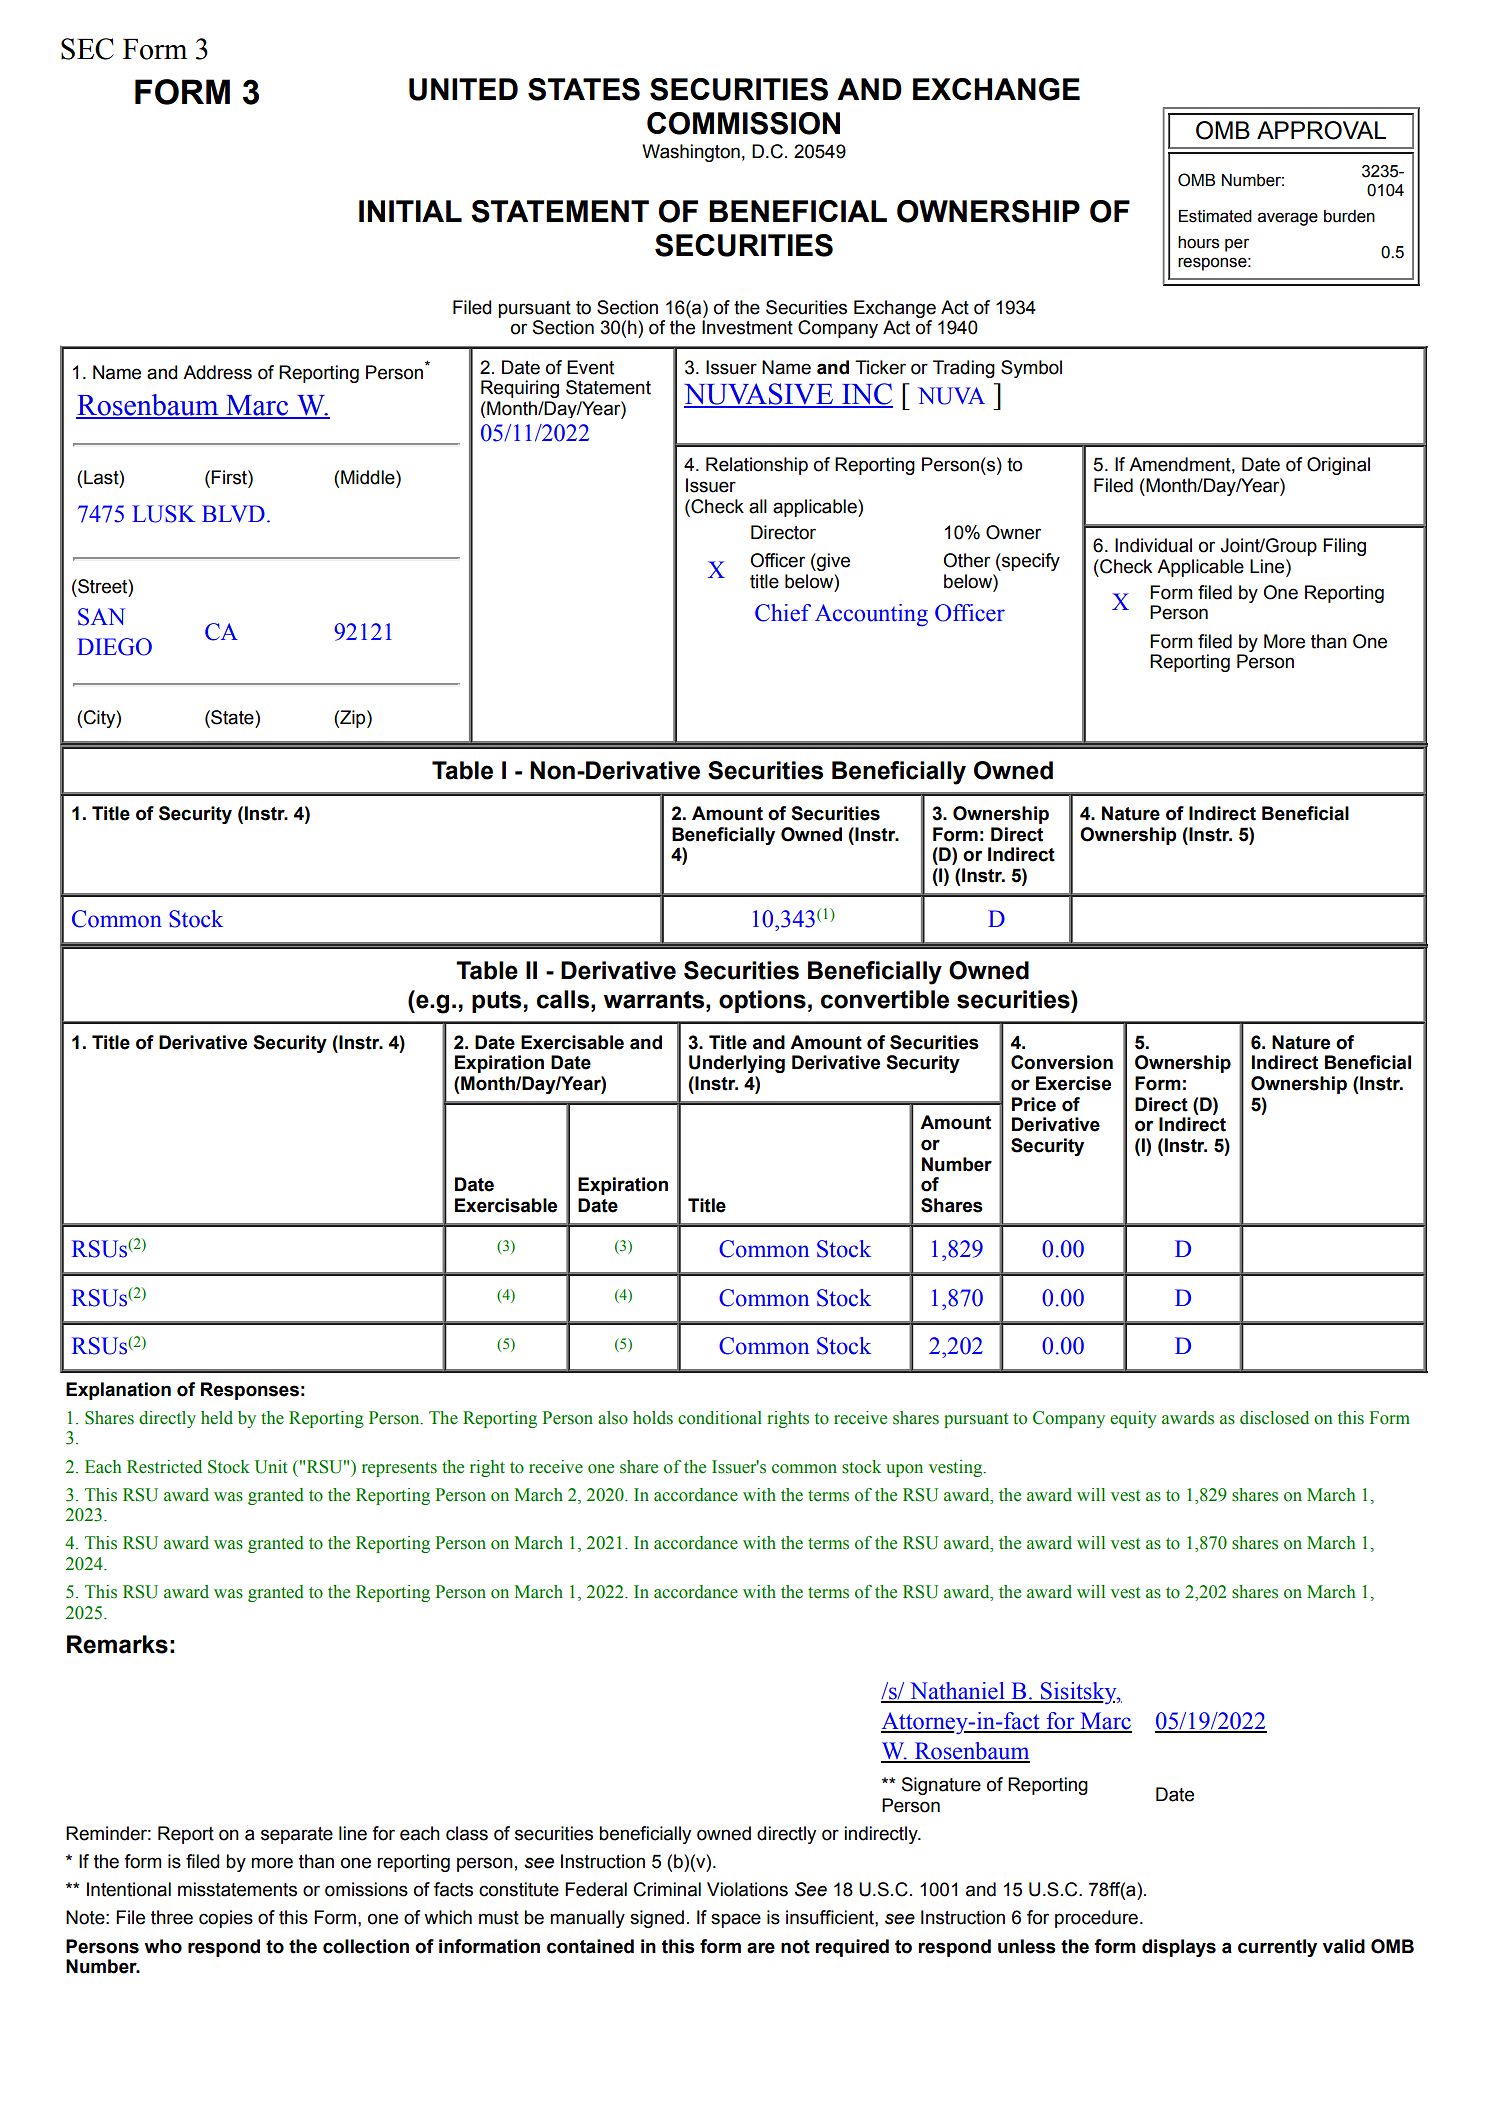 Image resolution: width=1487 pixels, height=2104 pixels. What do you see at coordinates (1133, 1419) in the screenshot?
I see `equity` at bounding box center [1133, 1419].
